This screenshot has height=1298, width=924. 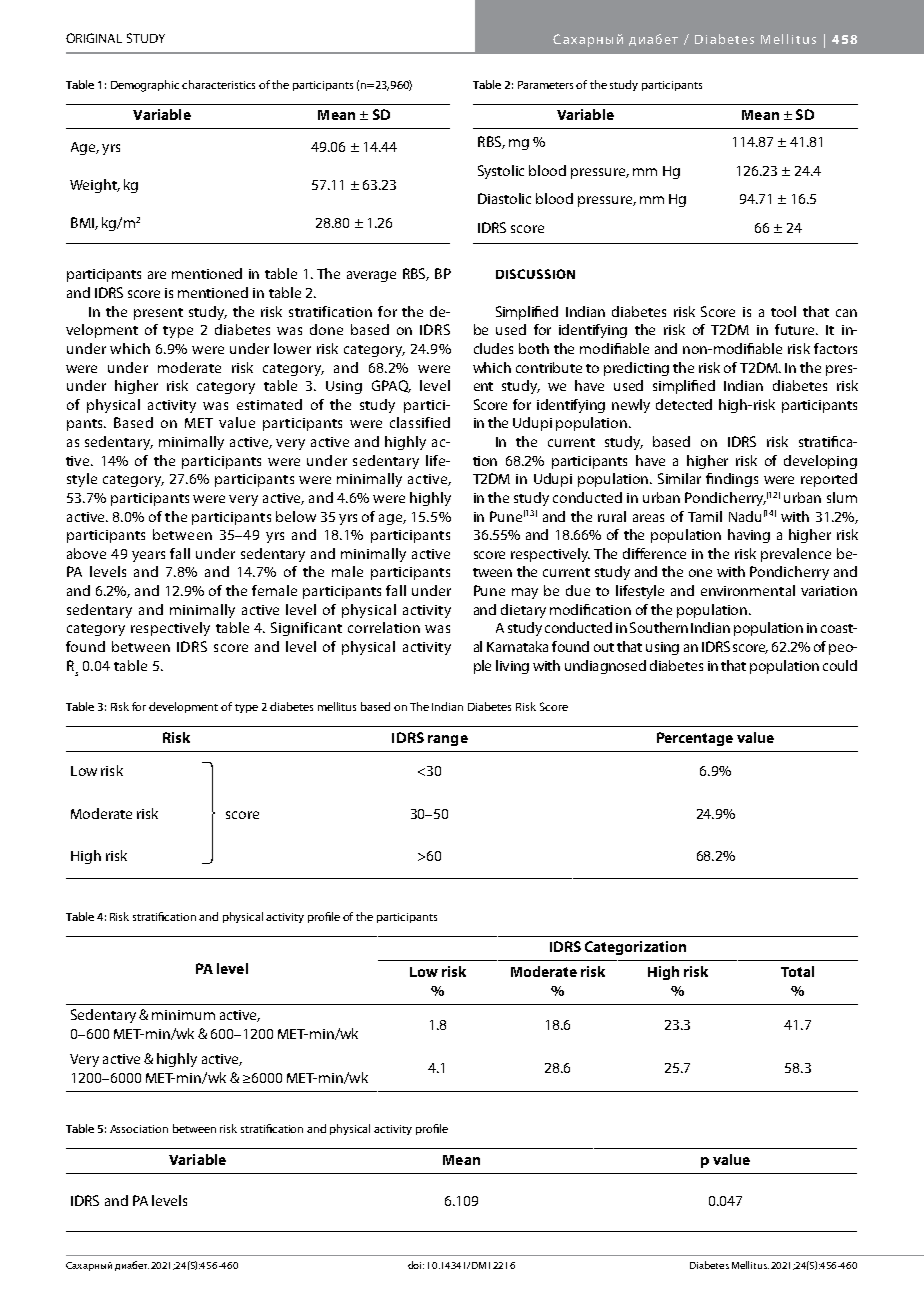 What do you see at coordinates (525, 593) in the screenshot?
I see `may` at bounding box center [525, 593].
